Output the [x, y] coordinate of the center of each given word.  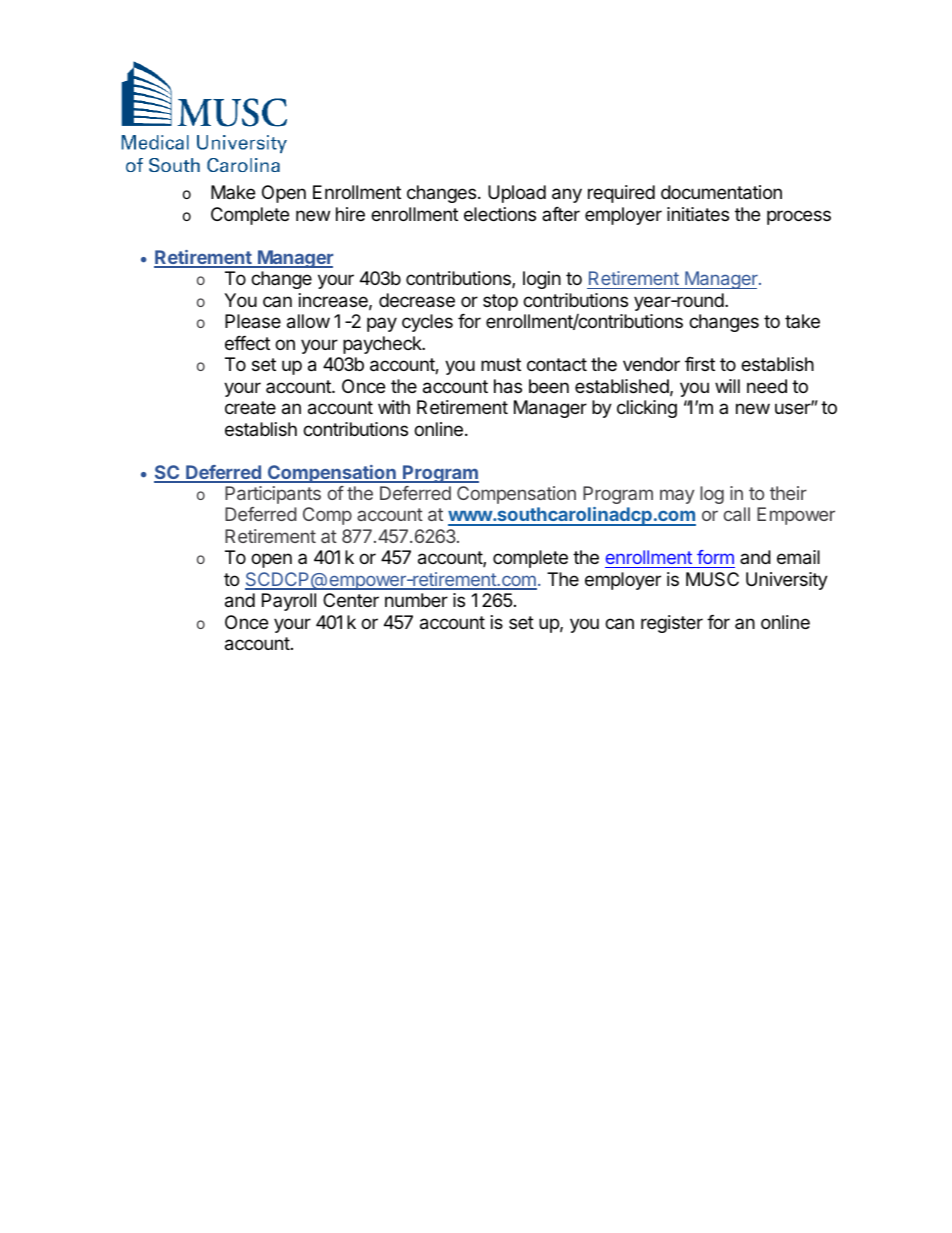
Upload [517, 194]
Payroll [289, 602]
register [672, 624]
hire [350, 214]
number [416, 600]
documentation [721, 192]
